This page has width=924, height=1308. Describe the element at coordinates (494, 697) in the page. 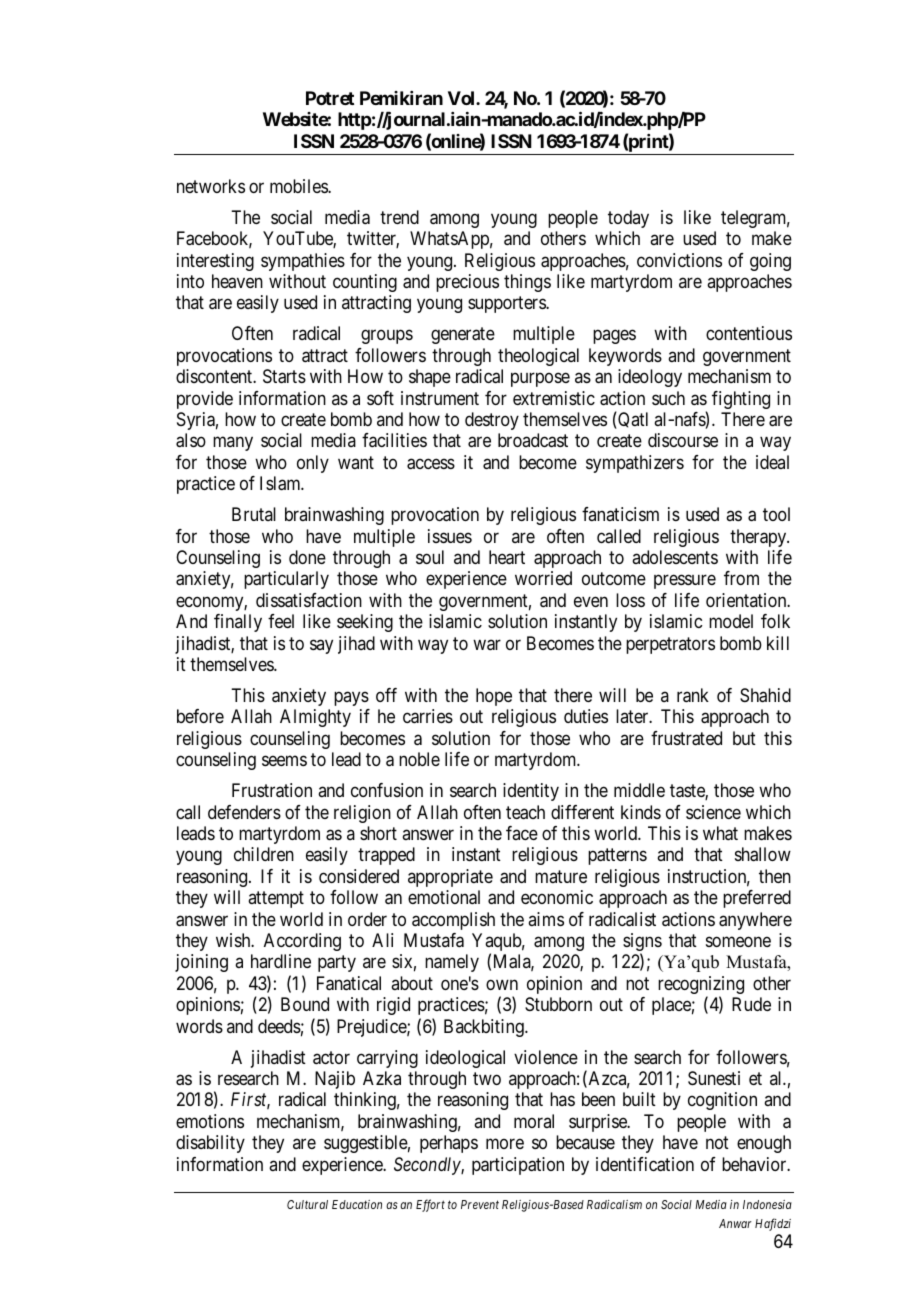

I see `hope` at that location.
